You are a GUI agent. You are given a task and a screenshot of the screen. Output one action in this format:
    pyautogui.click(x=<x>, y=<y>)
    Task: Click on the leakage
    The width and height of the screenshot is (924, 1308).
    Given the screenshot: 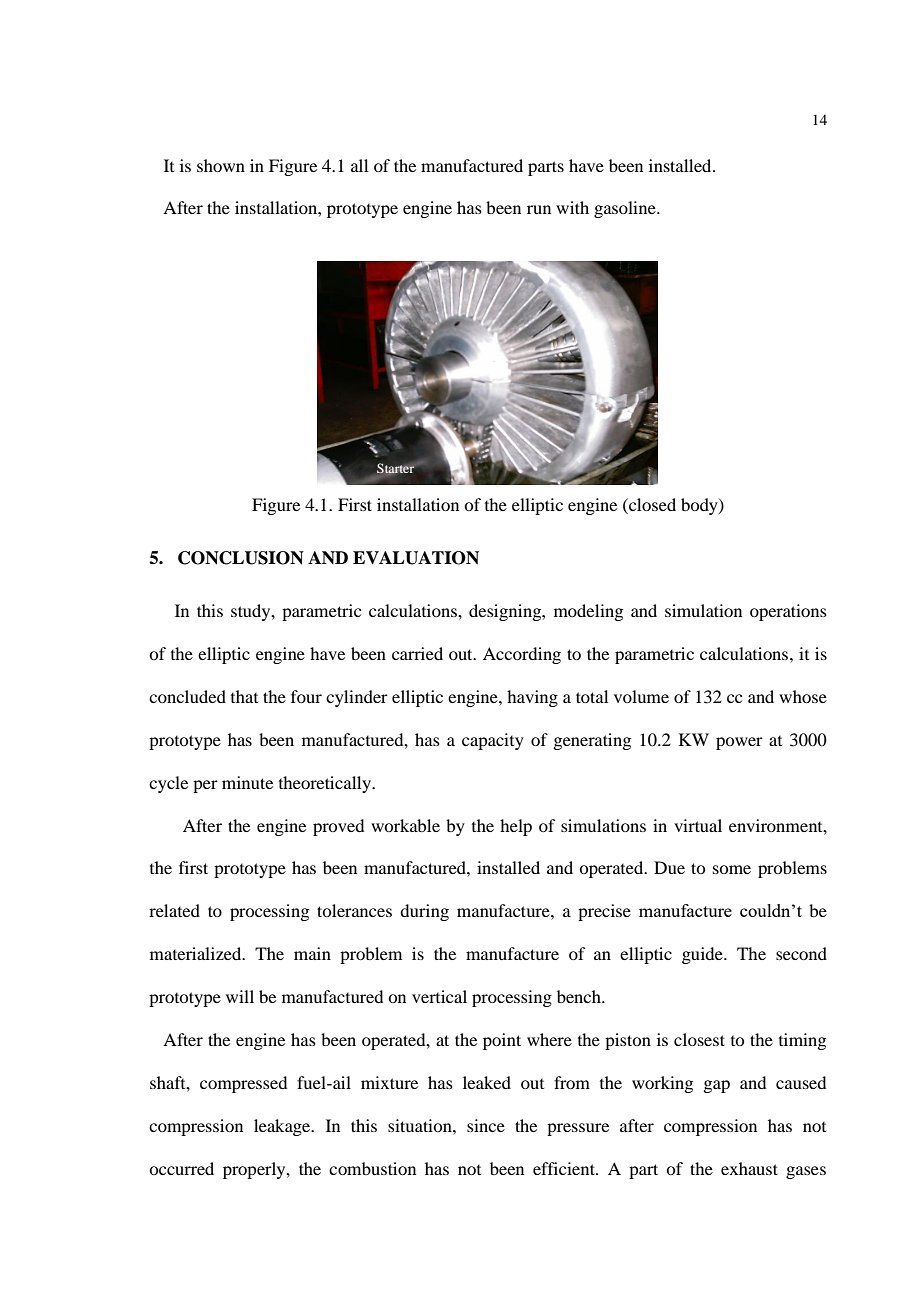 What is the action you would take?
    pyautogui.click(x=283, y=1127)
